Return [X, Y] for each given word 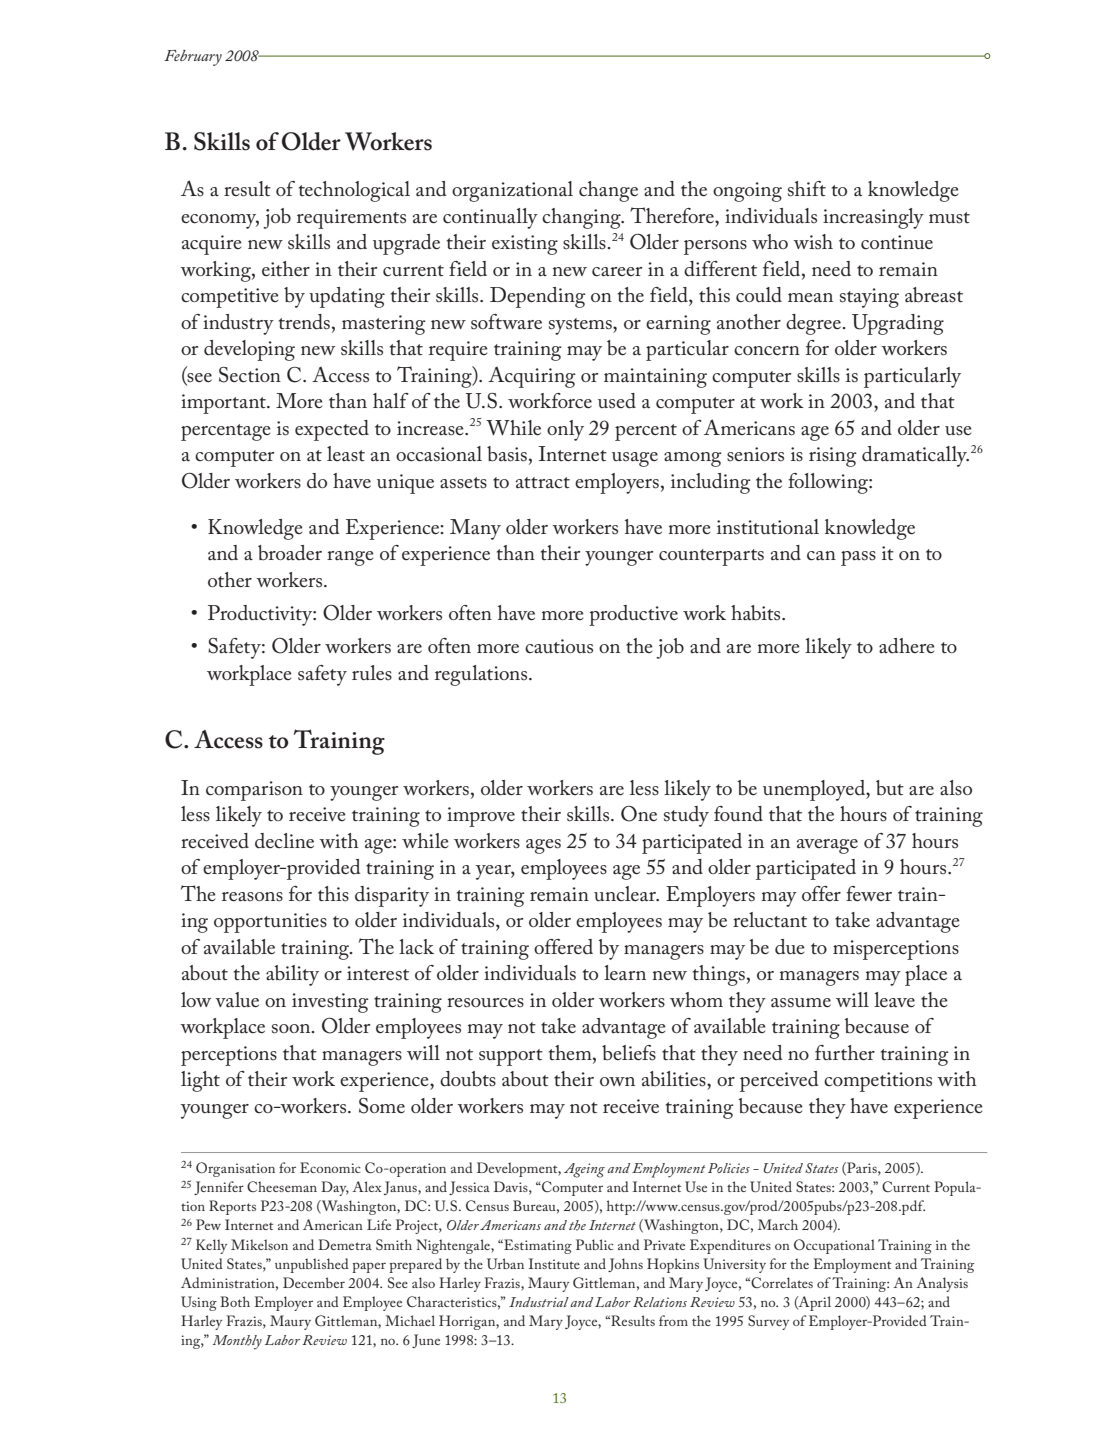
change [608, 191]
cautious [559, 646]
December [314, 1282]
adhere [907, 645]
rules [372, 672]
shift [807, 189]
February [193, 58]
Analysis [942, 1284]
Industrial [539, 1302]
